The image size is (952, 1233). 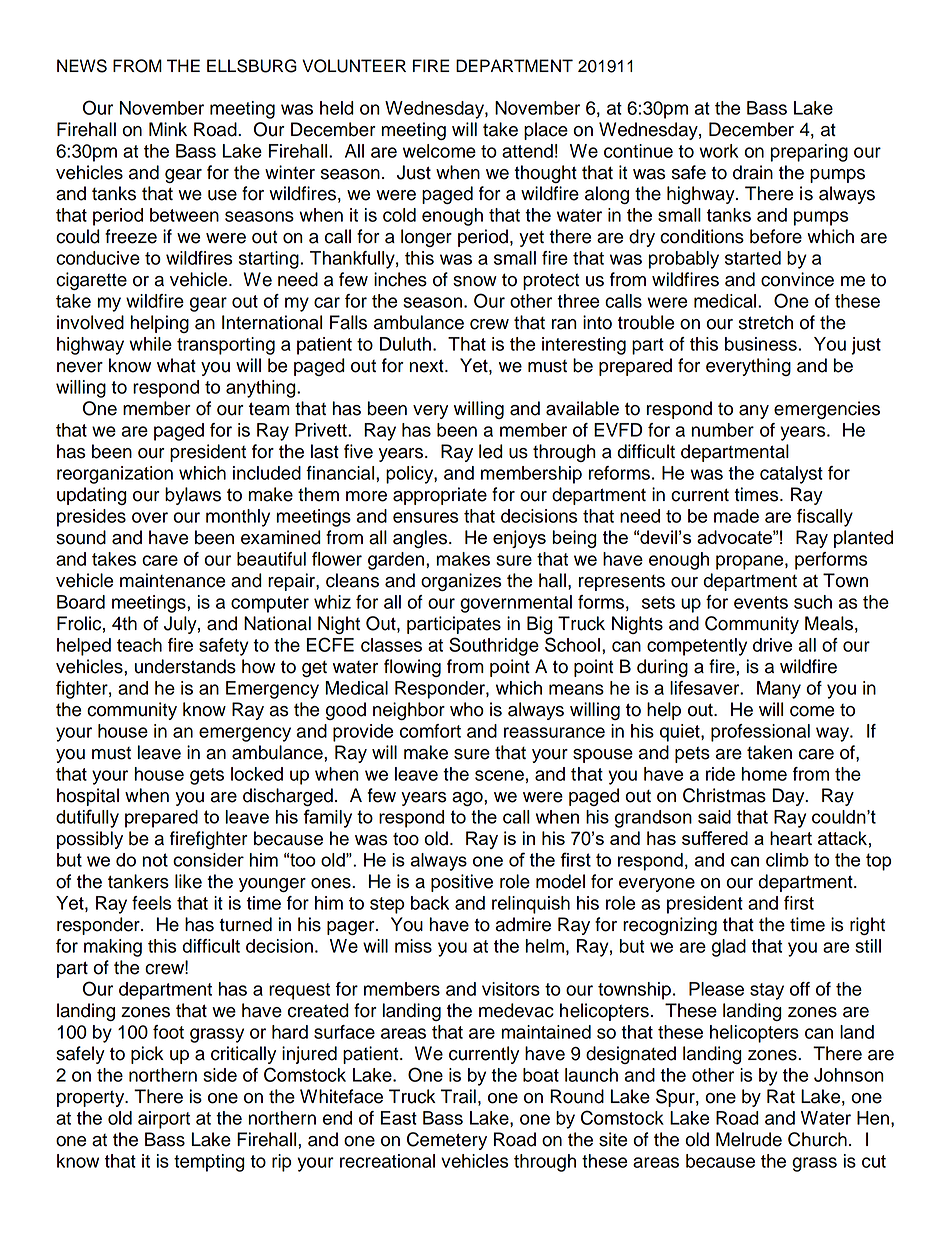 I want to click on Cemetery, so click(x=447, y=1141).
